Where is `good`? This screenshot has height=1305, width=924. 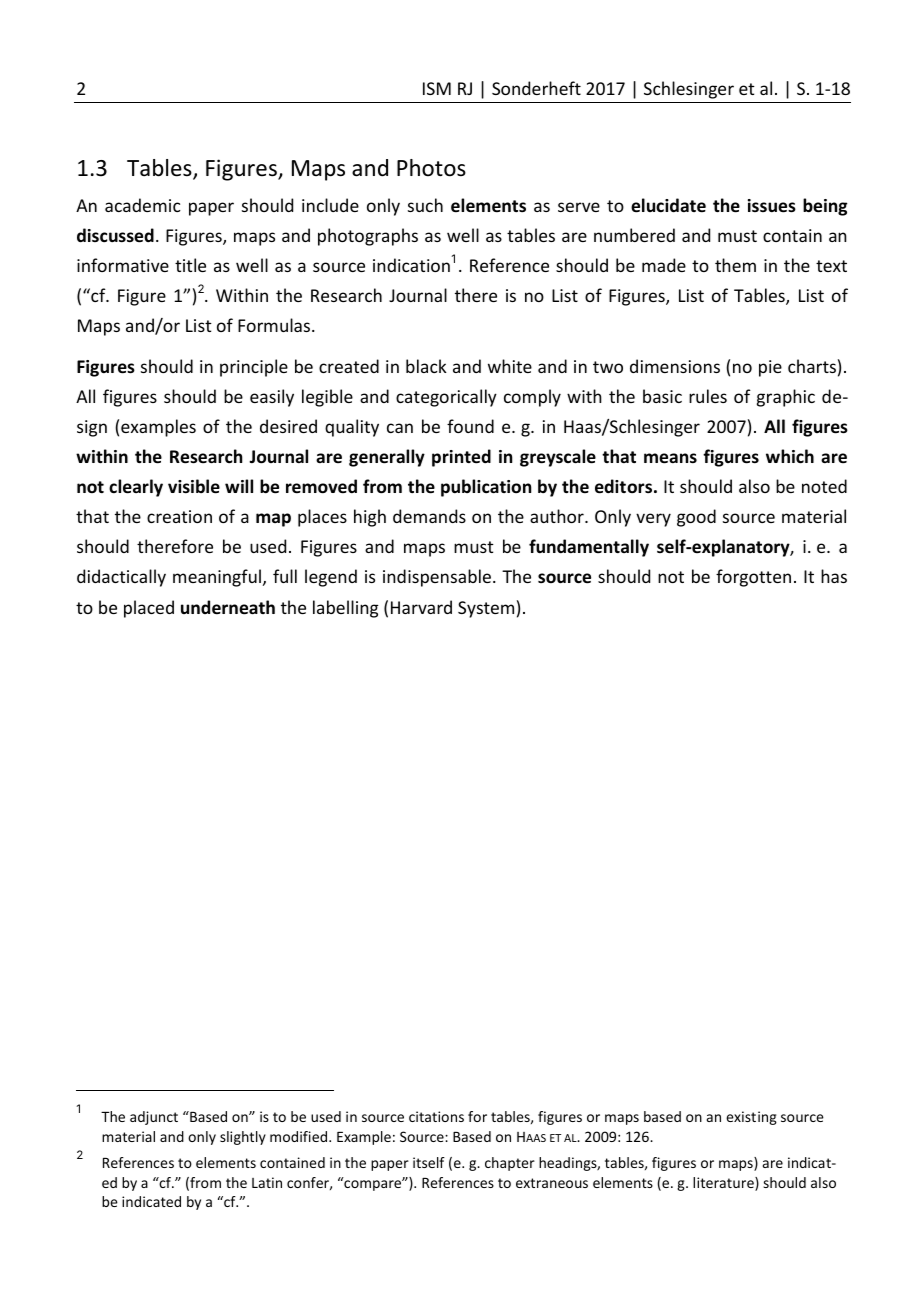
good is located at coordinates (696, 518).
